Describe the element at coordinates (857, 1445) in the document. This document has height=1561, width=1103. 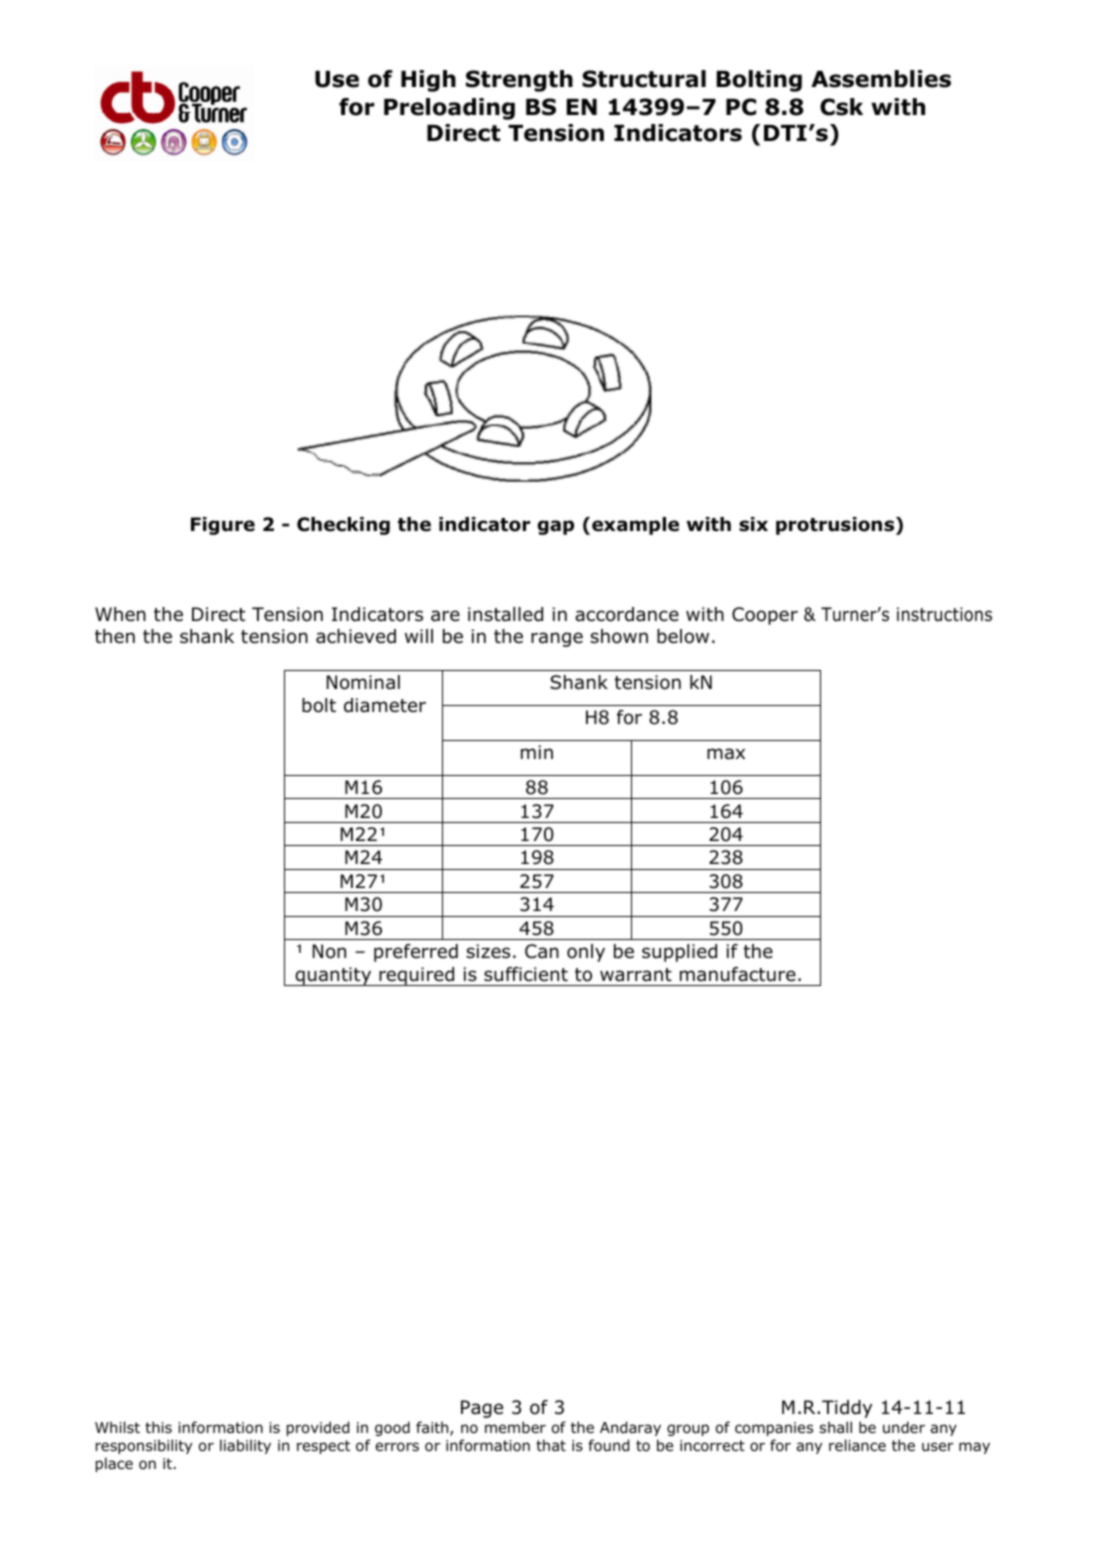
I see `reliance` at that location.
